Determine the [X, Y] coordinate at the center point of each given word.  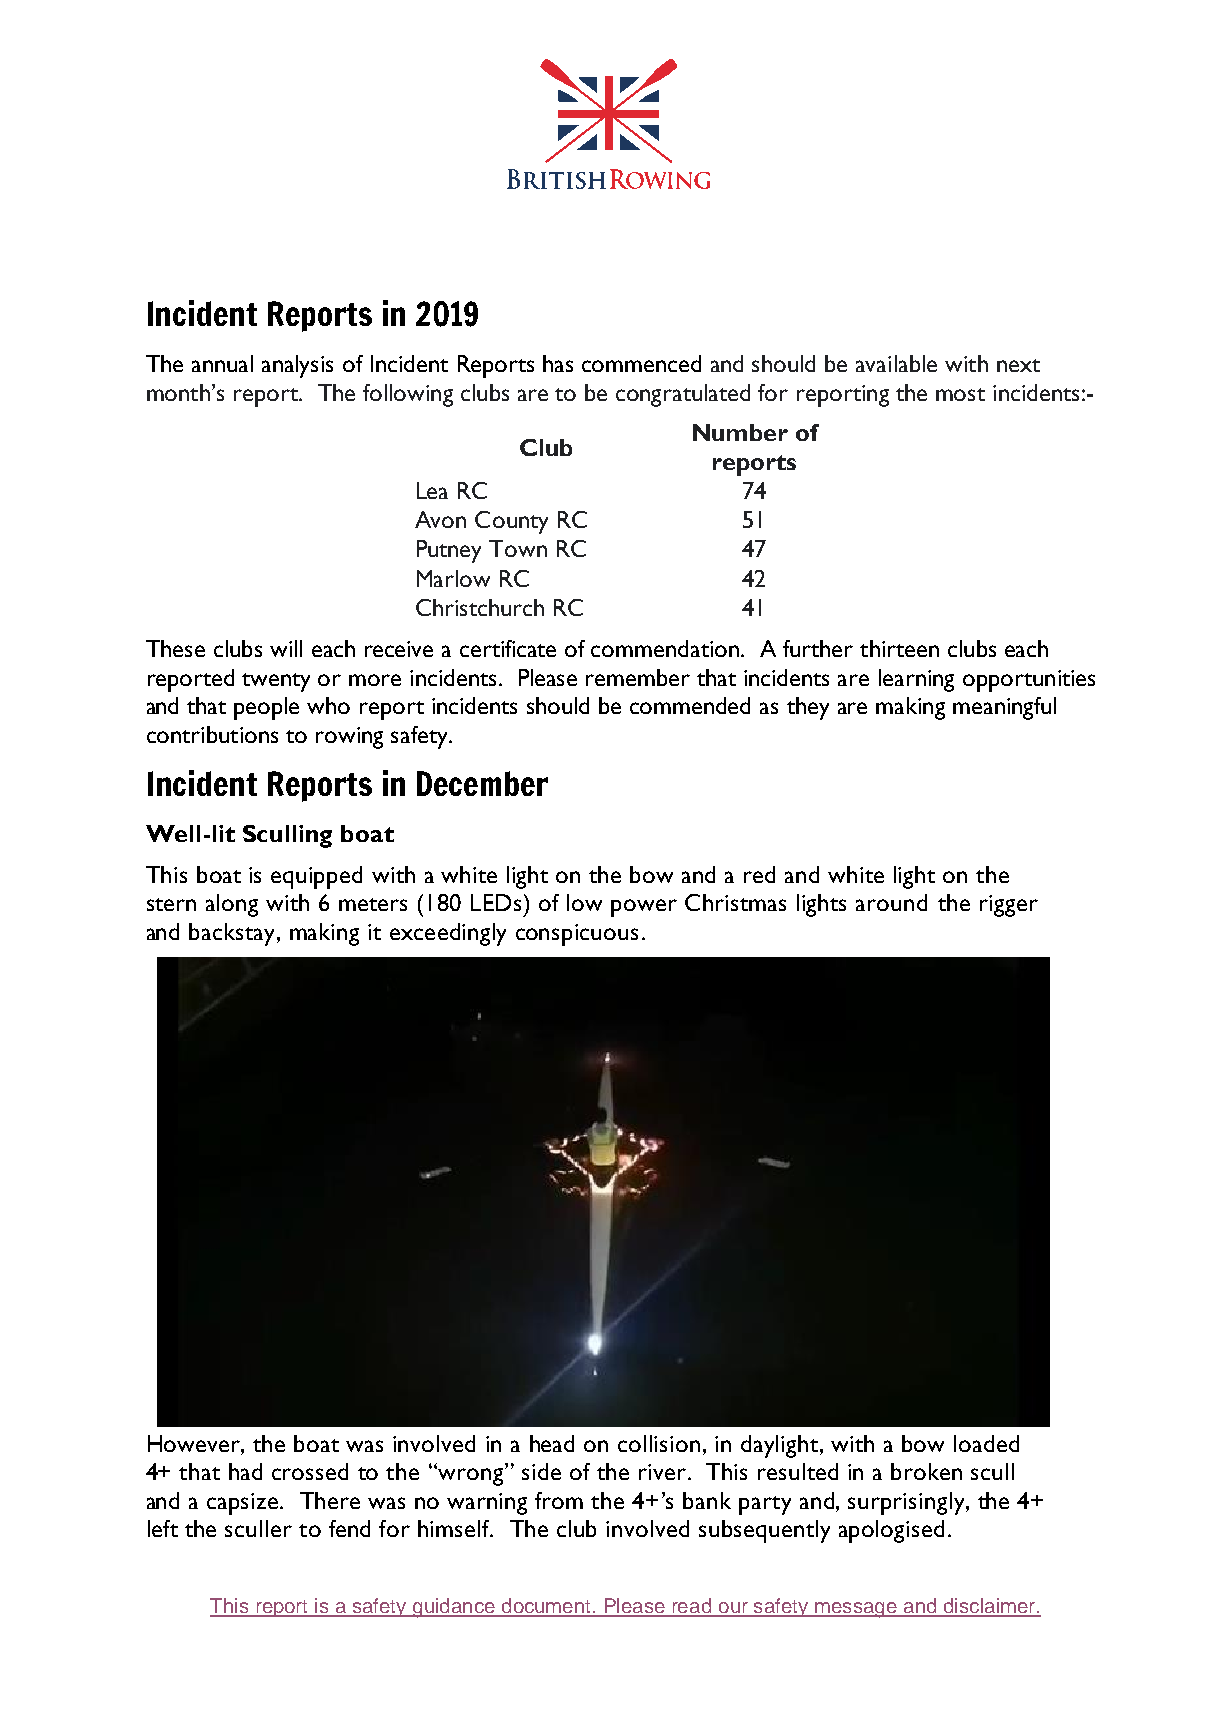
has [558, 363]
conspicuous [577, 935]
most [960, 394]
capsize [244, 1504]
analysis [297, 366]
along [232, 905]
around [891, 902]
